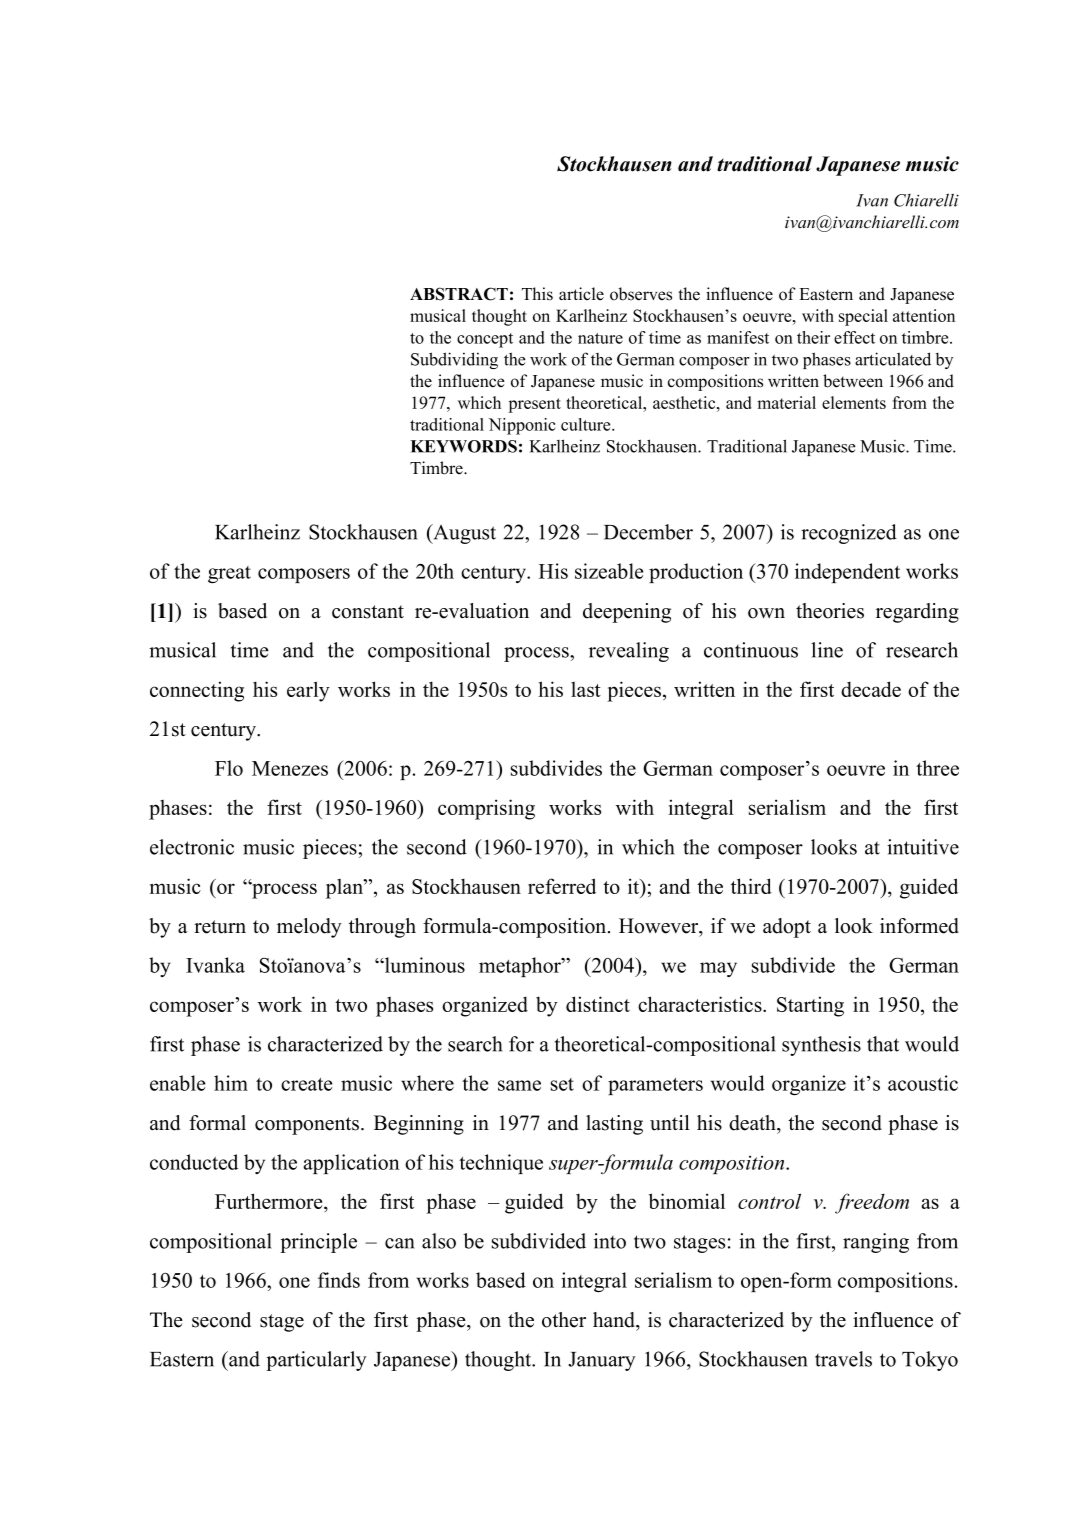 The height and width of the screenshot is (1527, 1078). Describe the element at coordinates (316, 1361) in the screenshot. I see `particularly` at that location.
